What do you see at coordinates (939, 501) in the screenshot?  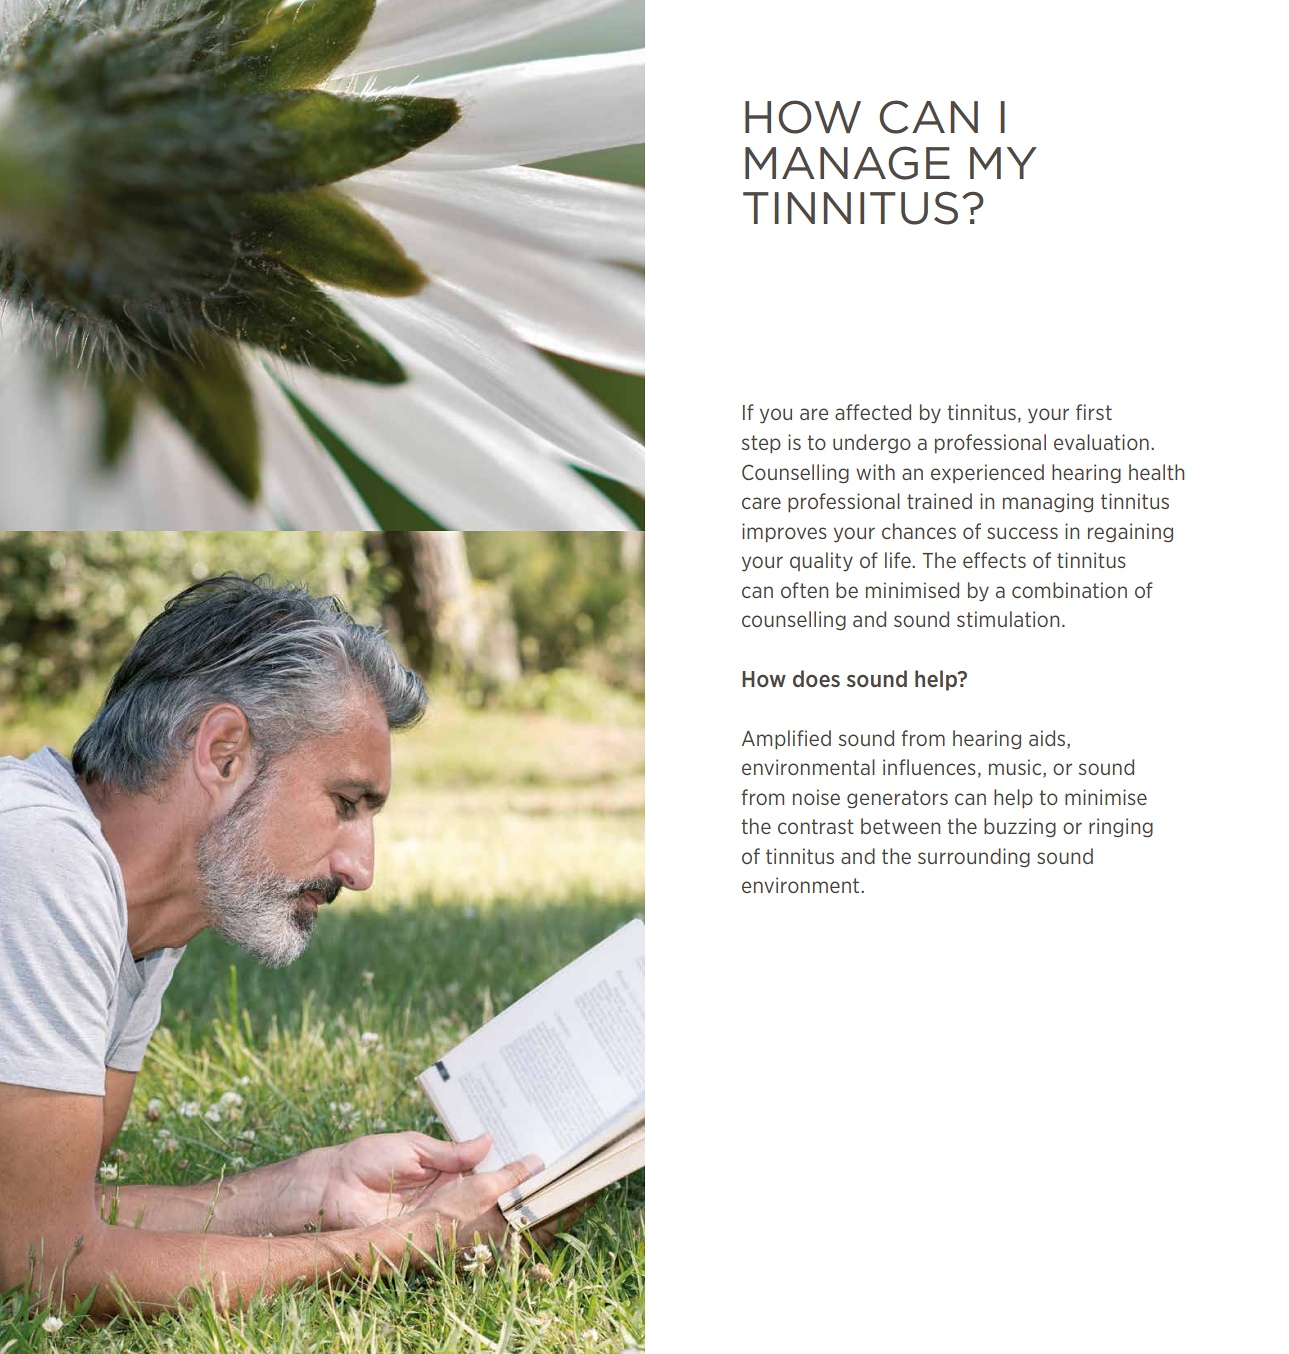 I see `trained` at bounding box center [939, 501].
